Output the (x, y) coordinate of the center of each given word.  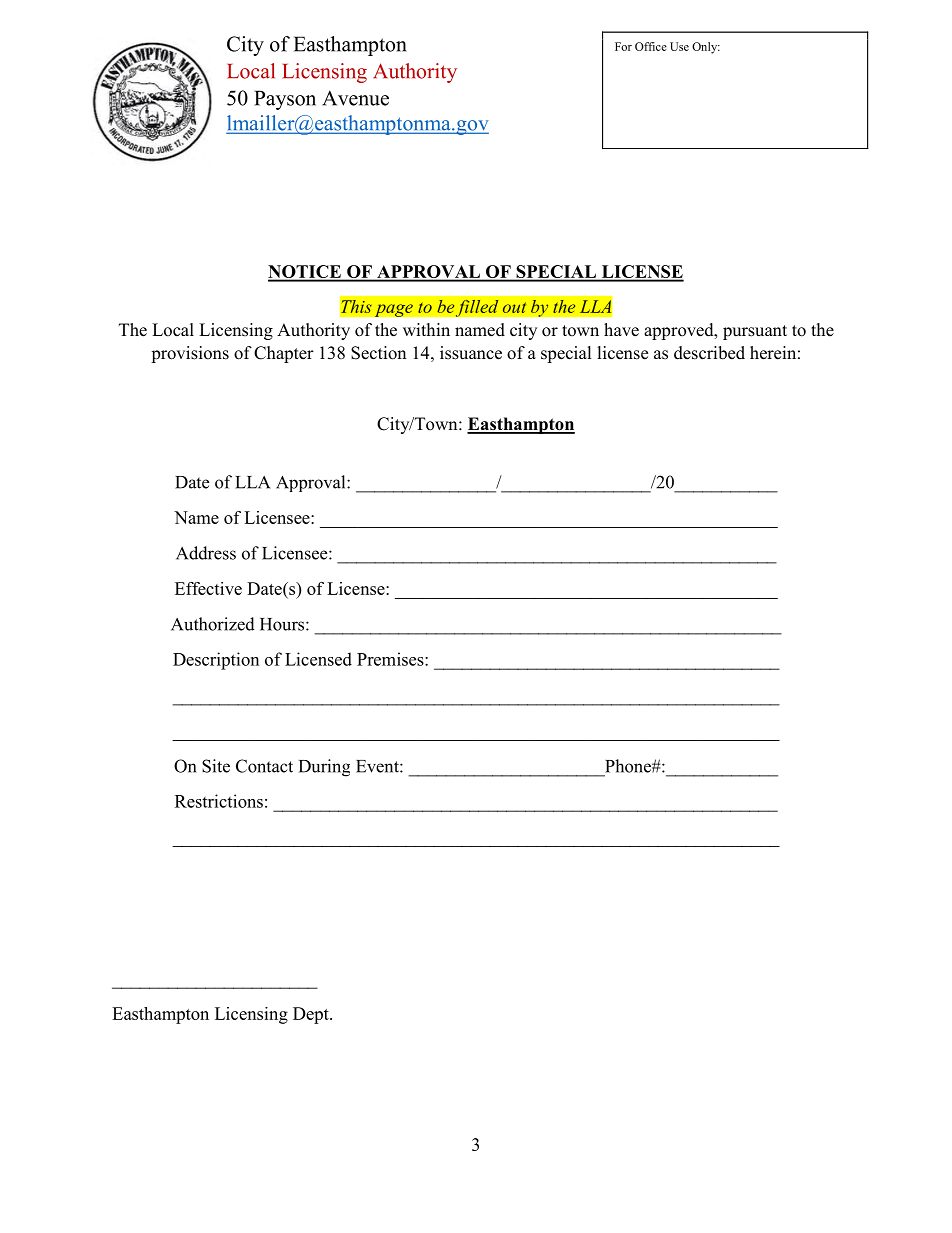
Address (206, 553)
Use (679, 46)
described (709, 353)
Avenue (355, 98)
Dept (312, 1015)
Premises (391, 659)
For (623, 46)
